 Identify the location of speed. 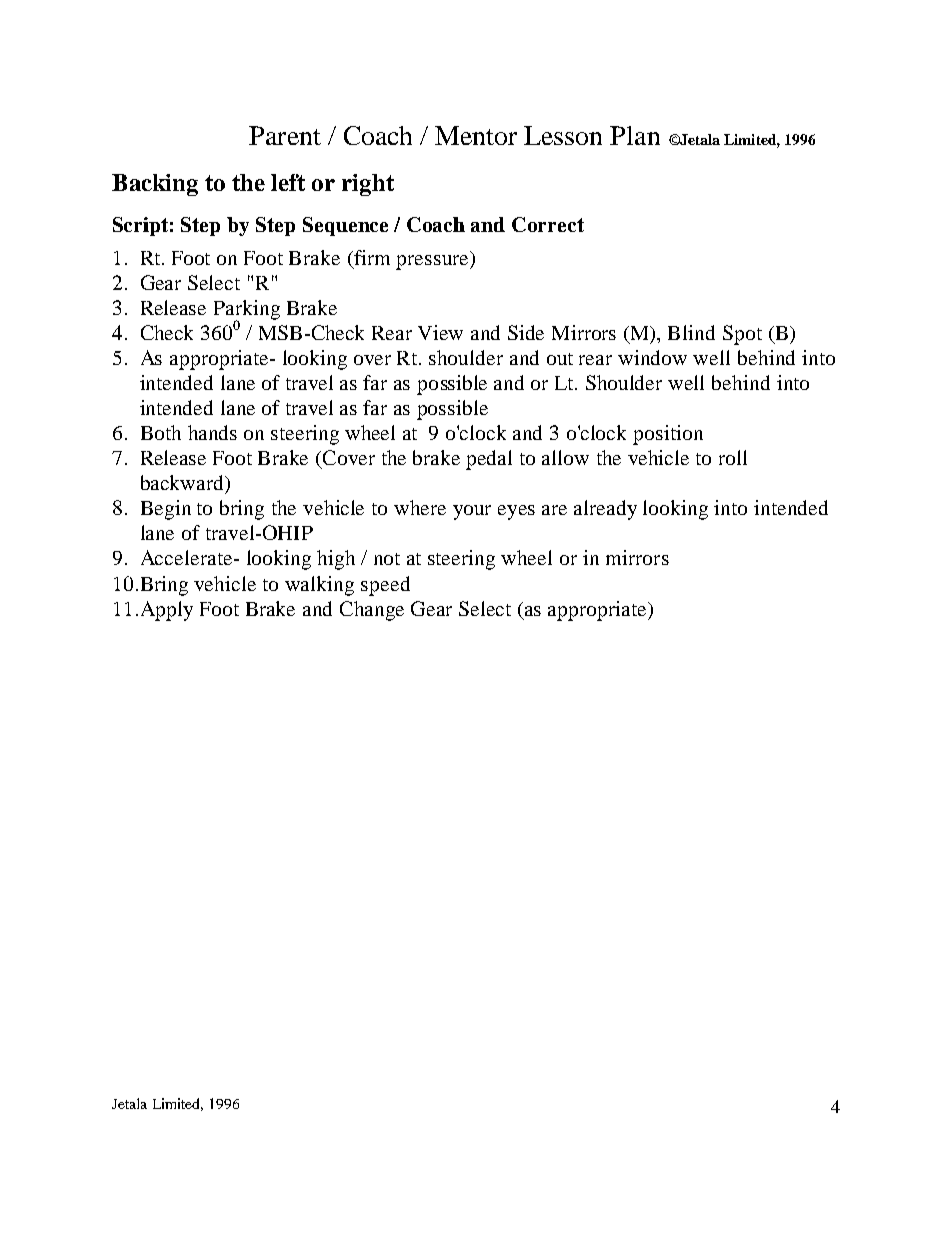
(385, 586).
